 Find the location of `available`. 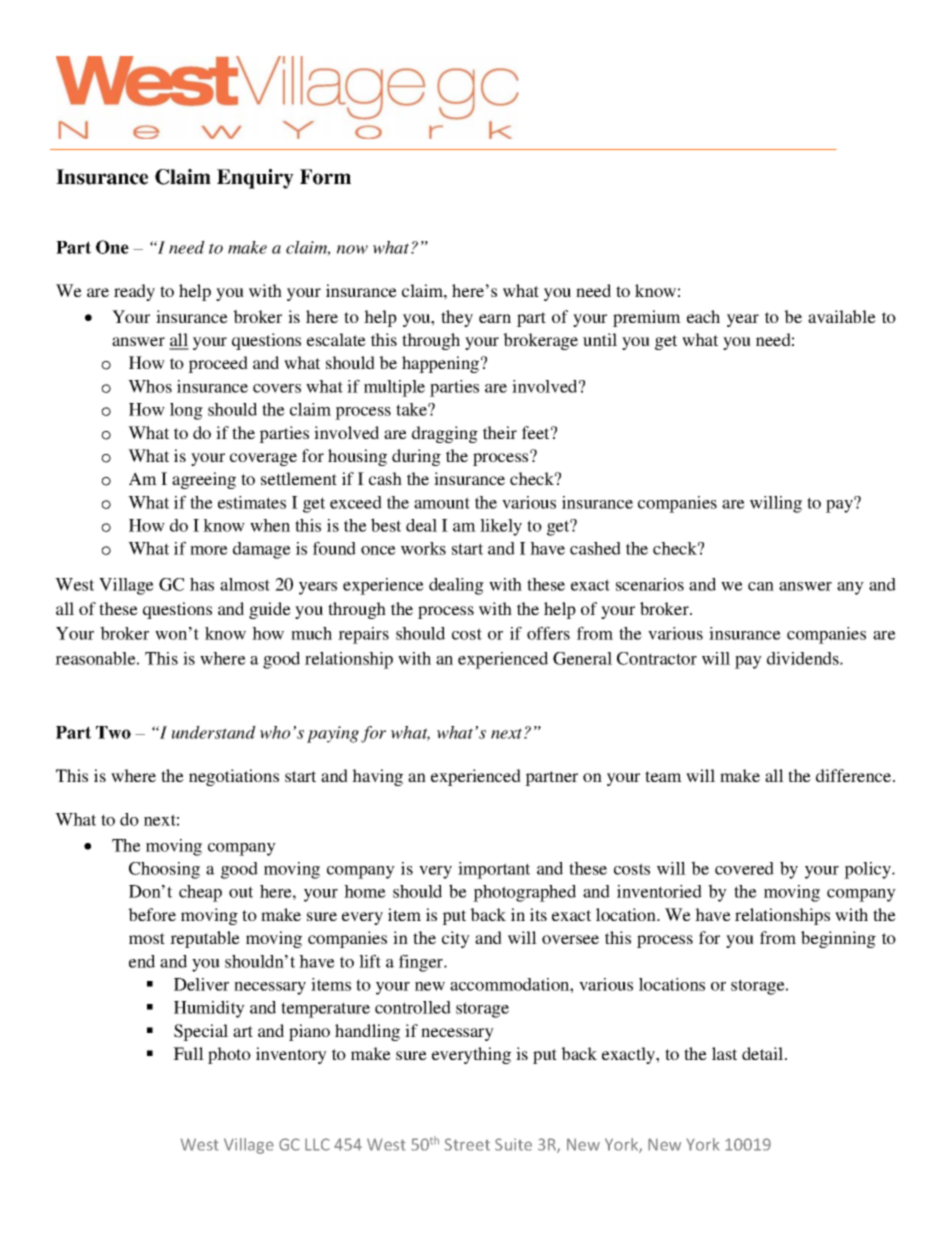

available is located at coordinates (842, 316).
